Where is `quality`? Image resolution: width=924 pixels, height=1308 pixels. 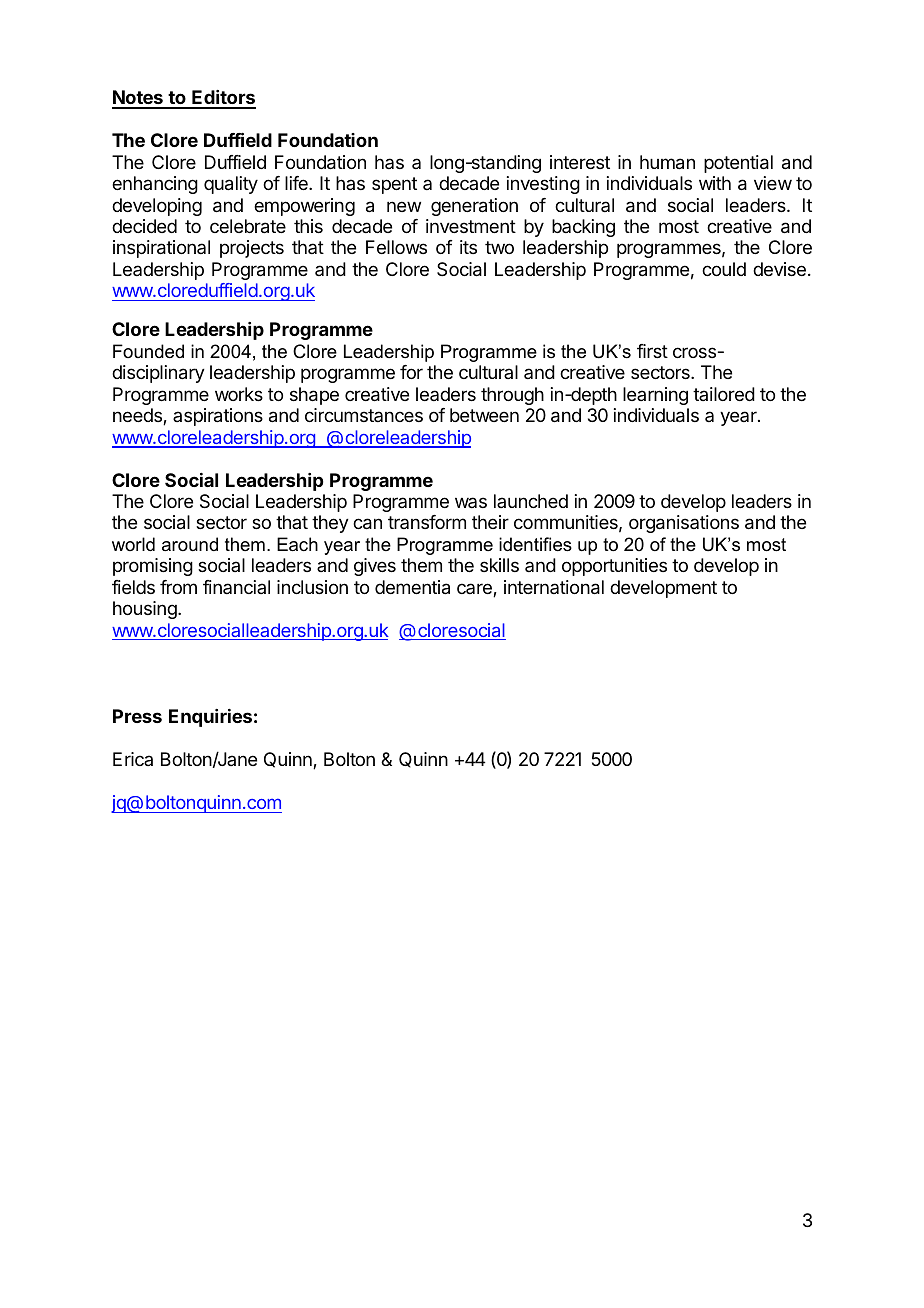
quality is located at coordinates (231, 185).
